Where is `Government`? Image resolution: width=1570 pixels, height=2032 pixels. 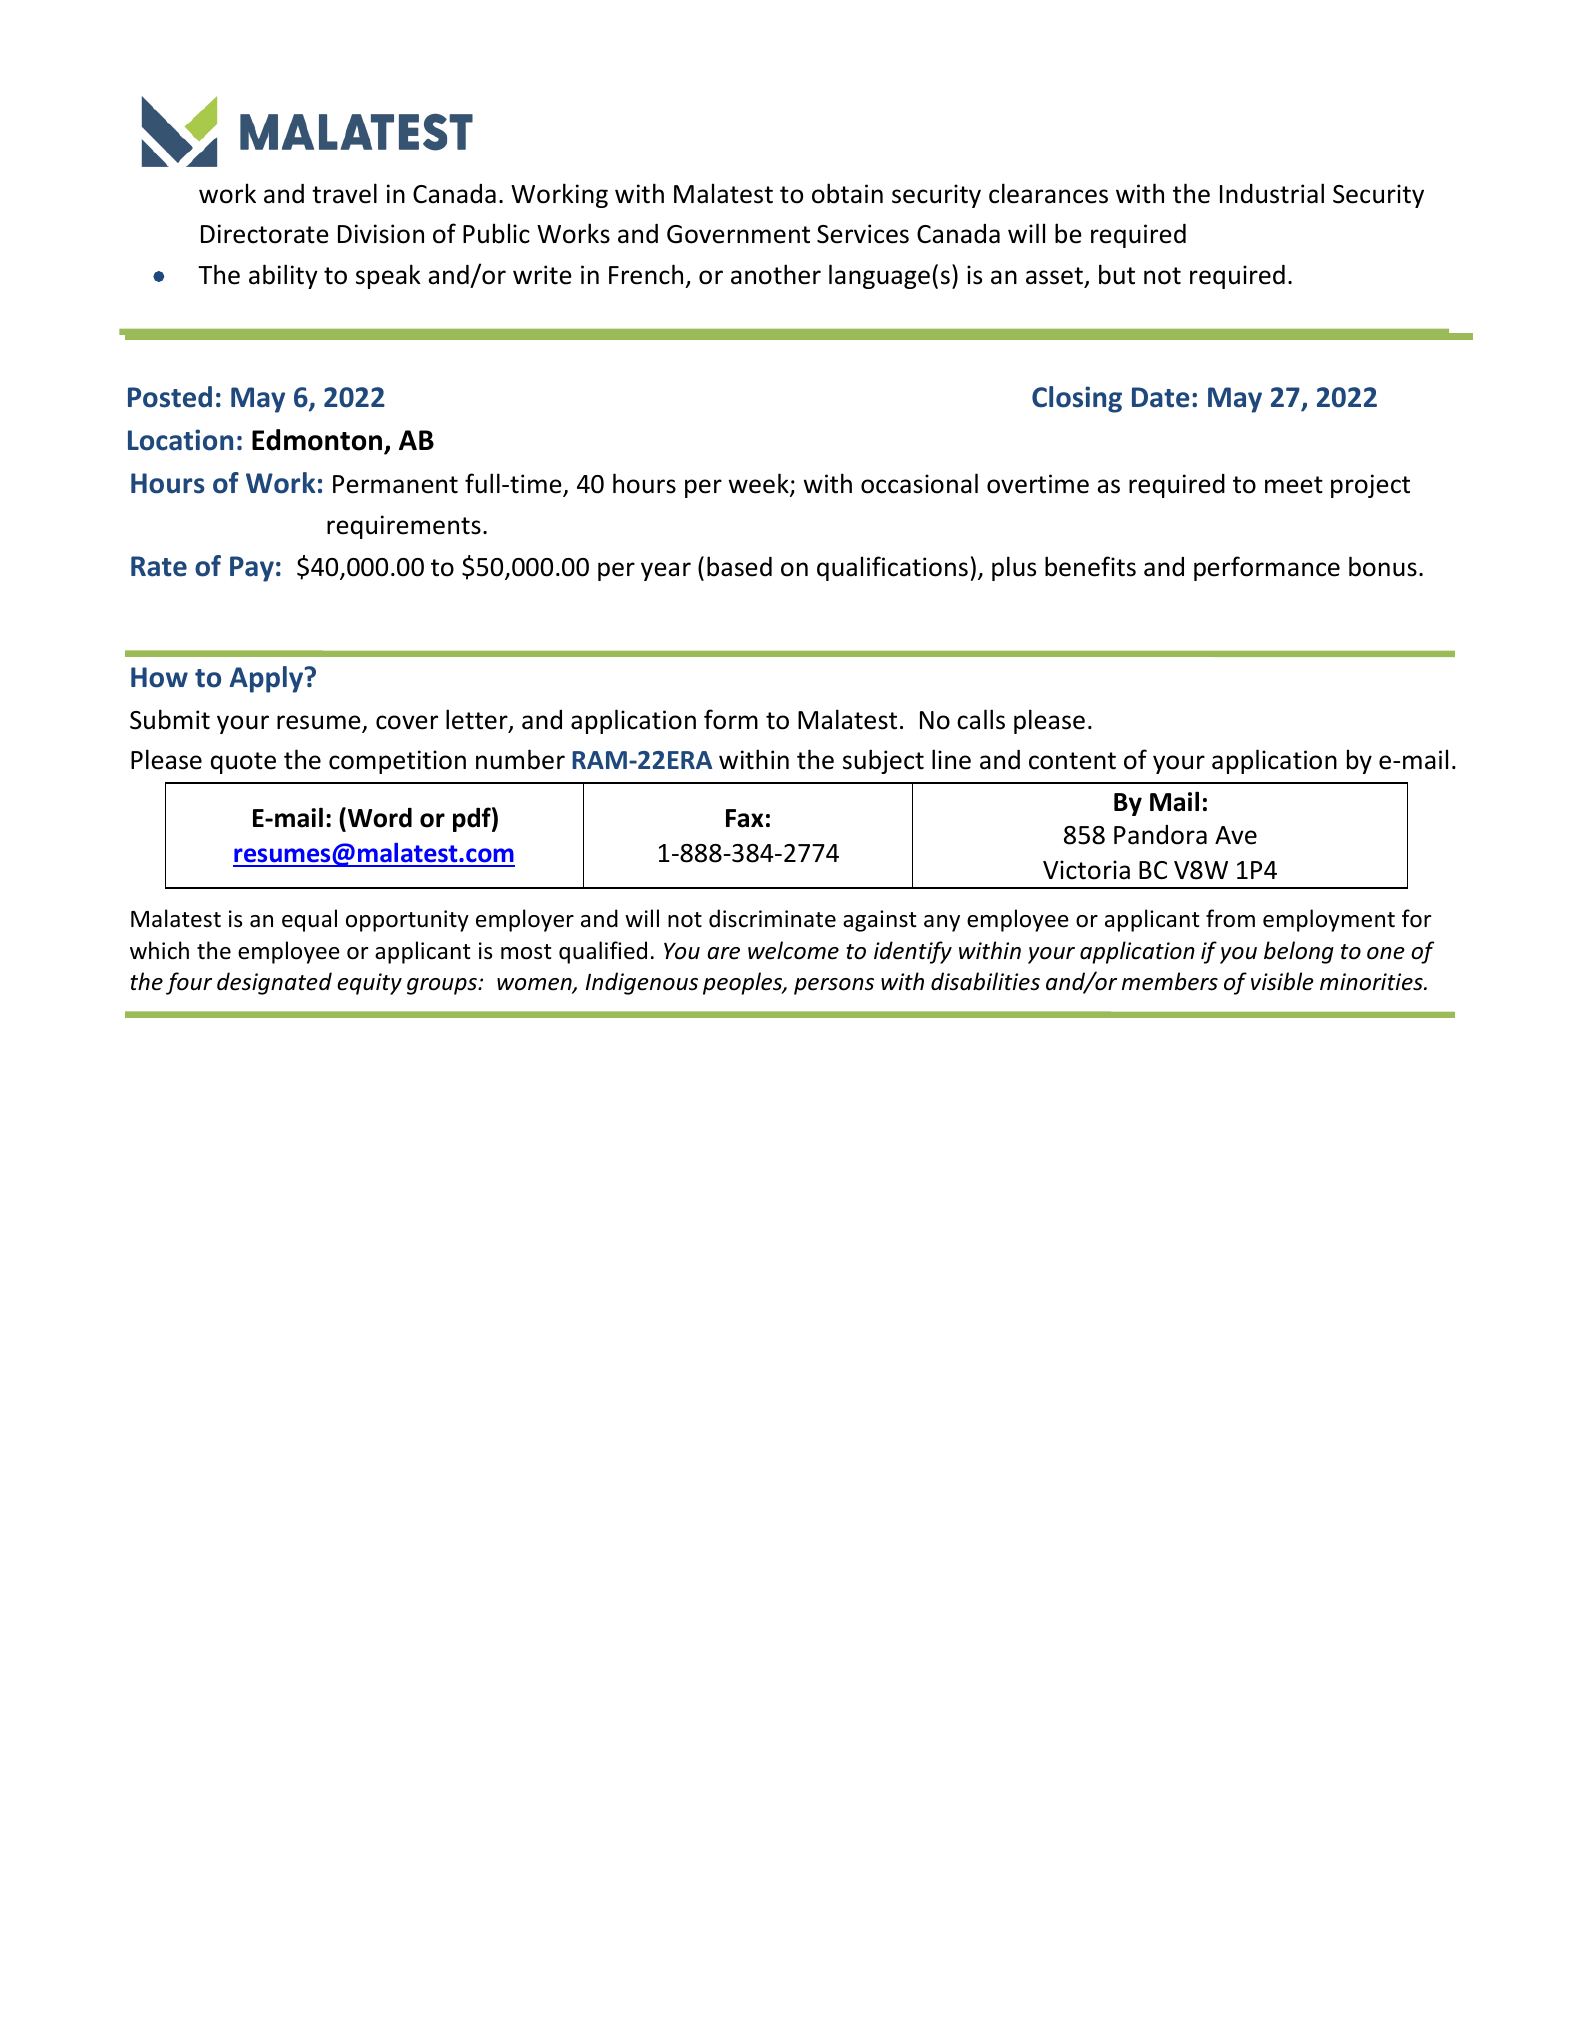 Government is located at coordinates (738, 234).
